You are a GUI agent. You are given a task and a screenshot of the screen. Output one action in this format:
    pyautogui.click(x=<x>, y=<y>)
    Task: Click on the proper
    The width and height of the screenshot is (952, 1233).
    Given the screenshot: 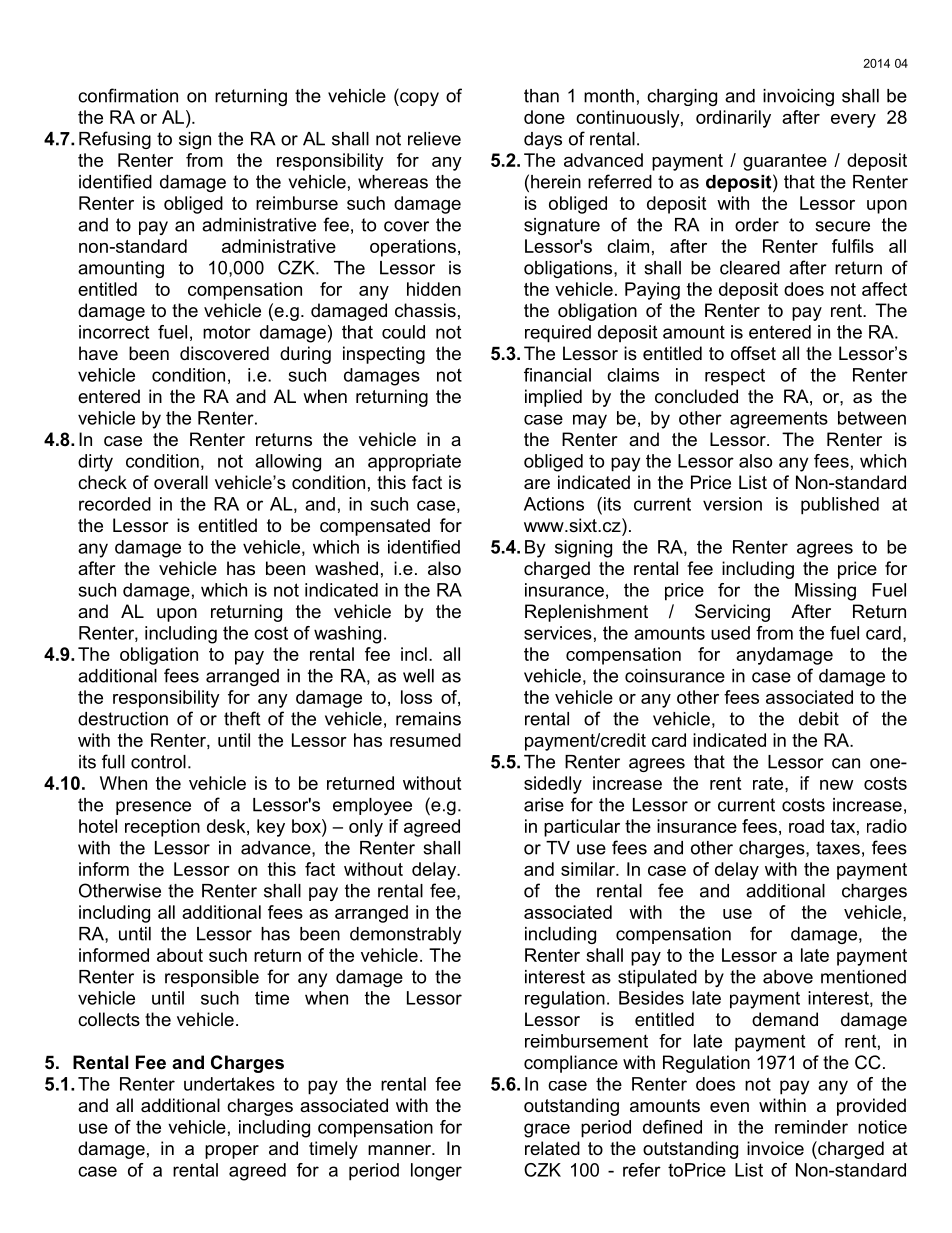 What is the action you would take?
    pyautogui.click(x=232, y=1152)
